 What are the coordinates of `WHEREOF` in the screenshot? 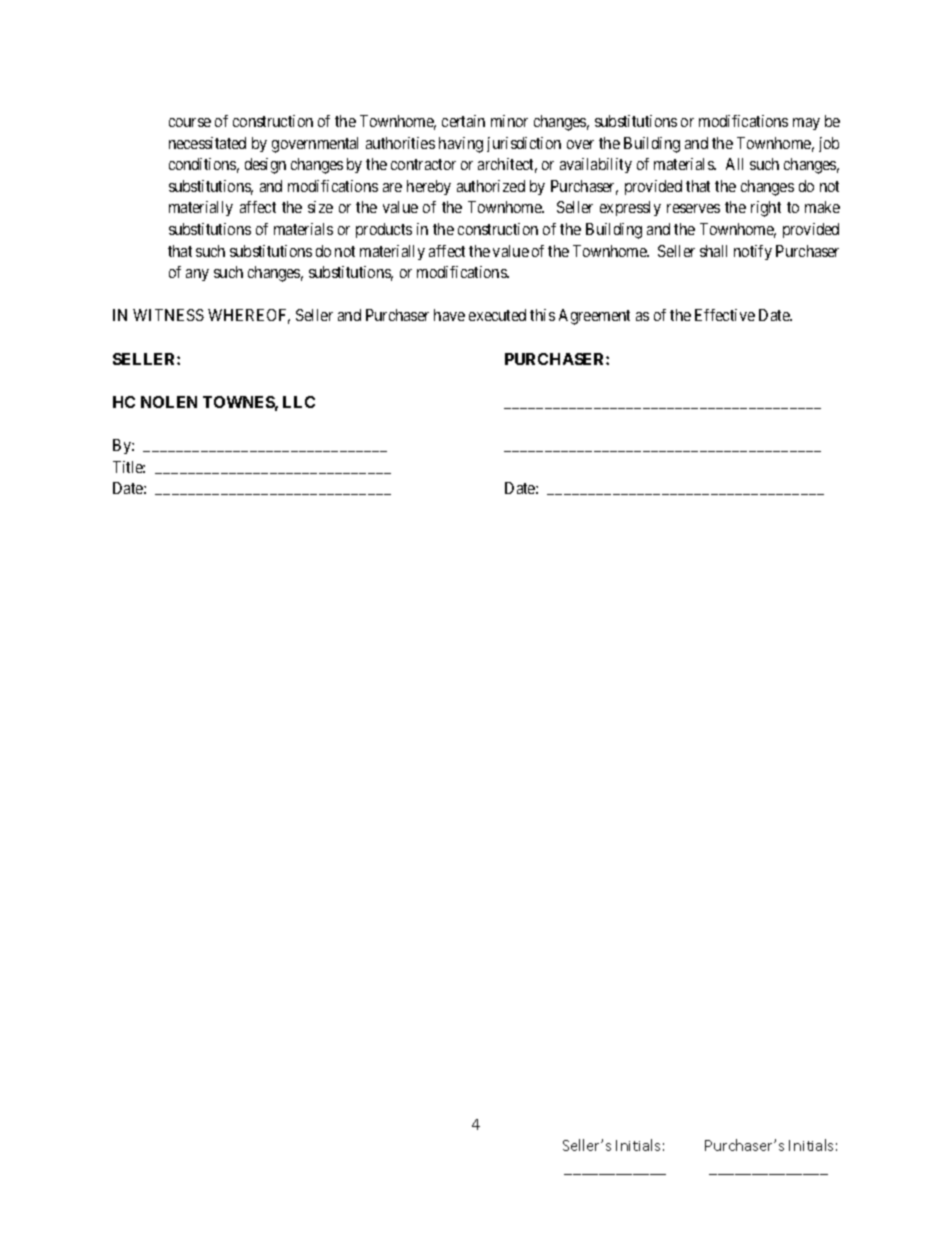 It's located at (249, 316).
